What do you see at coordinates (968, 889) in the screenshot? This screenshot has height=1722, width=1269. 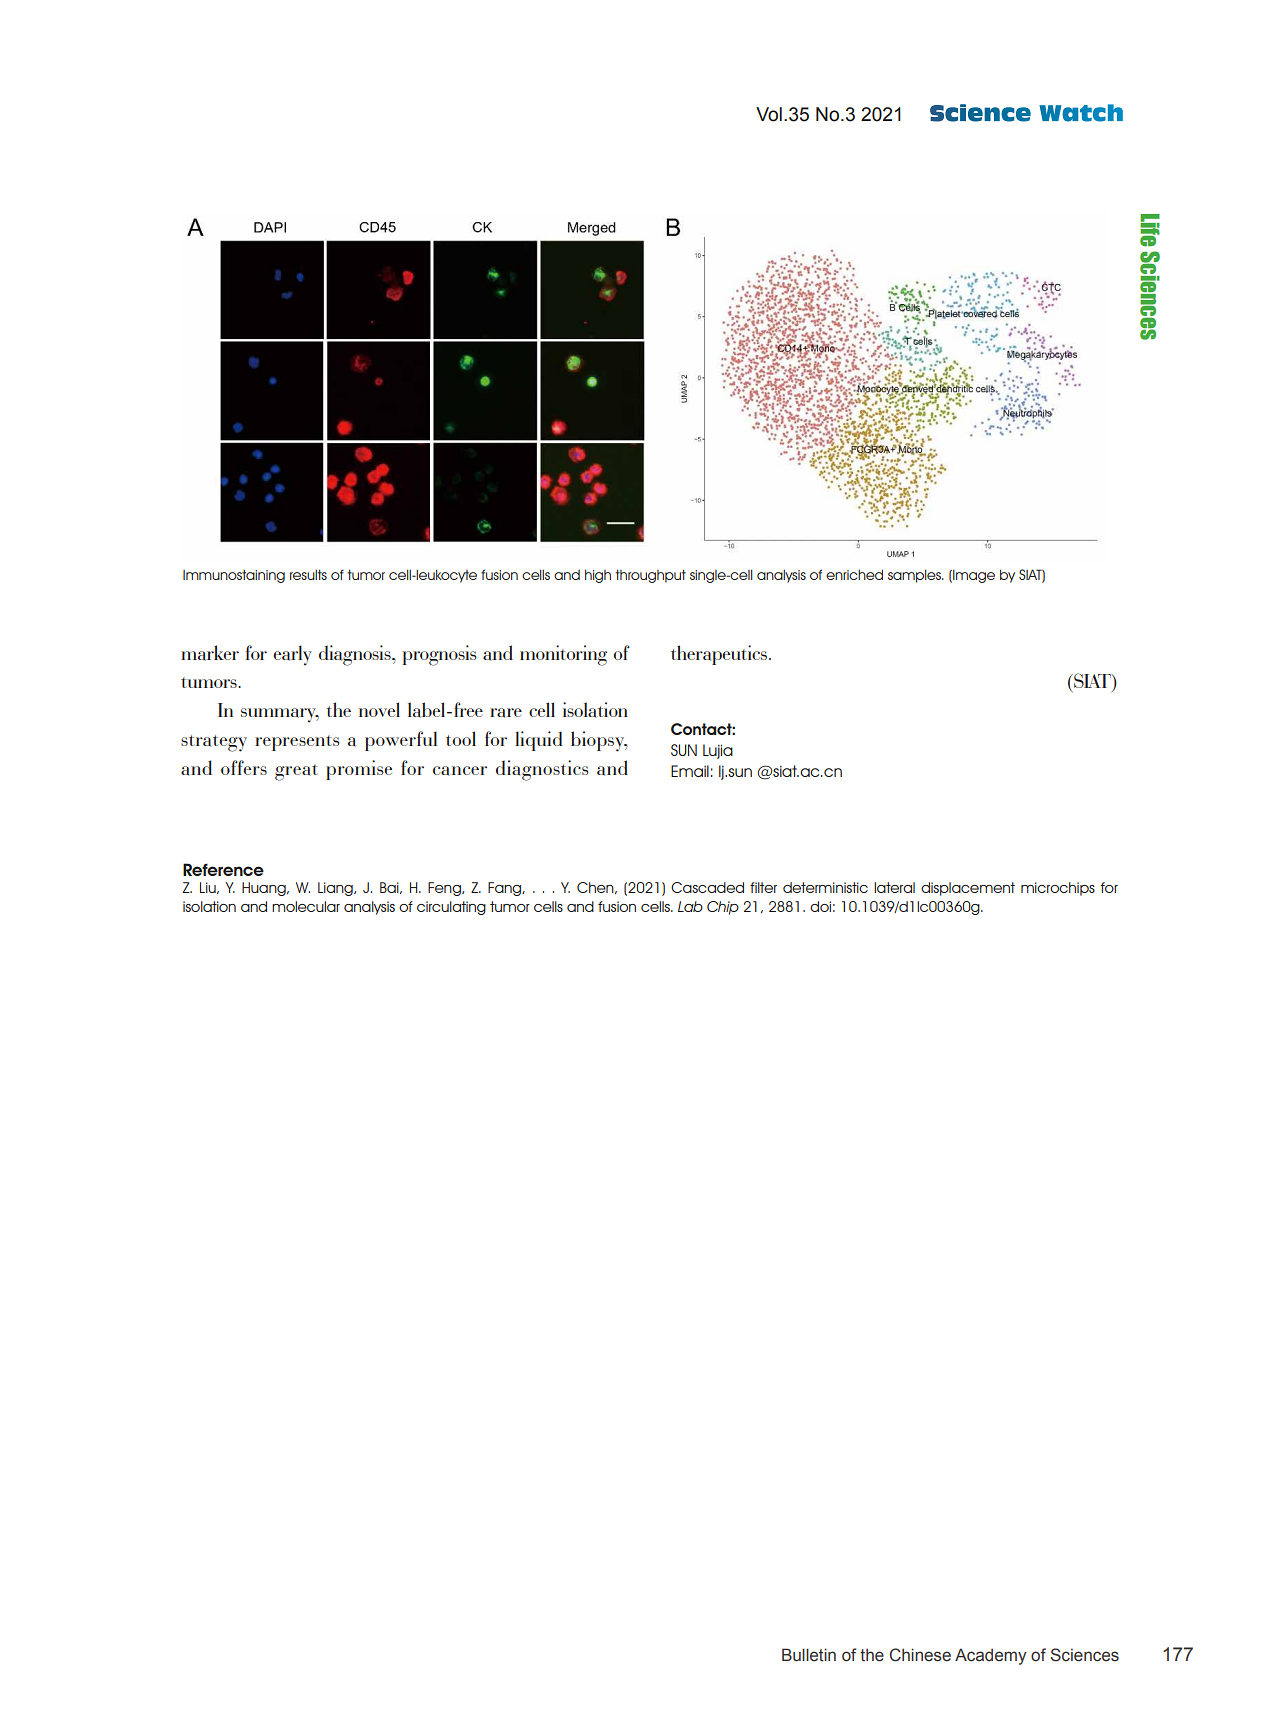 I see `displacement` at bounding box center [968, 889].
